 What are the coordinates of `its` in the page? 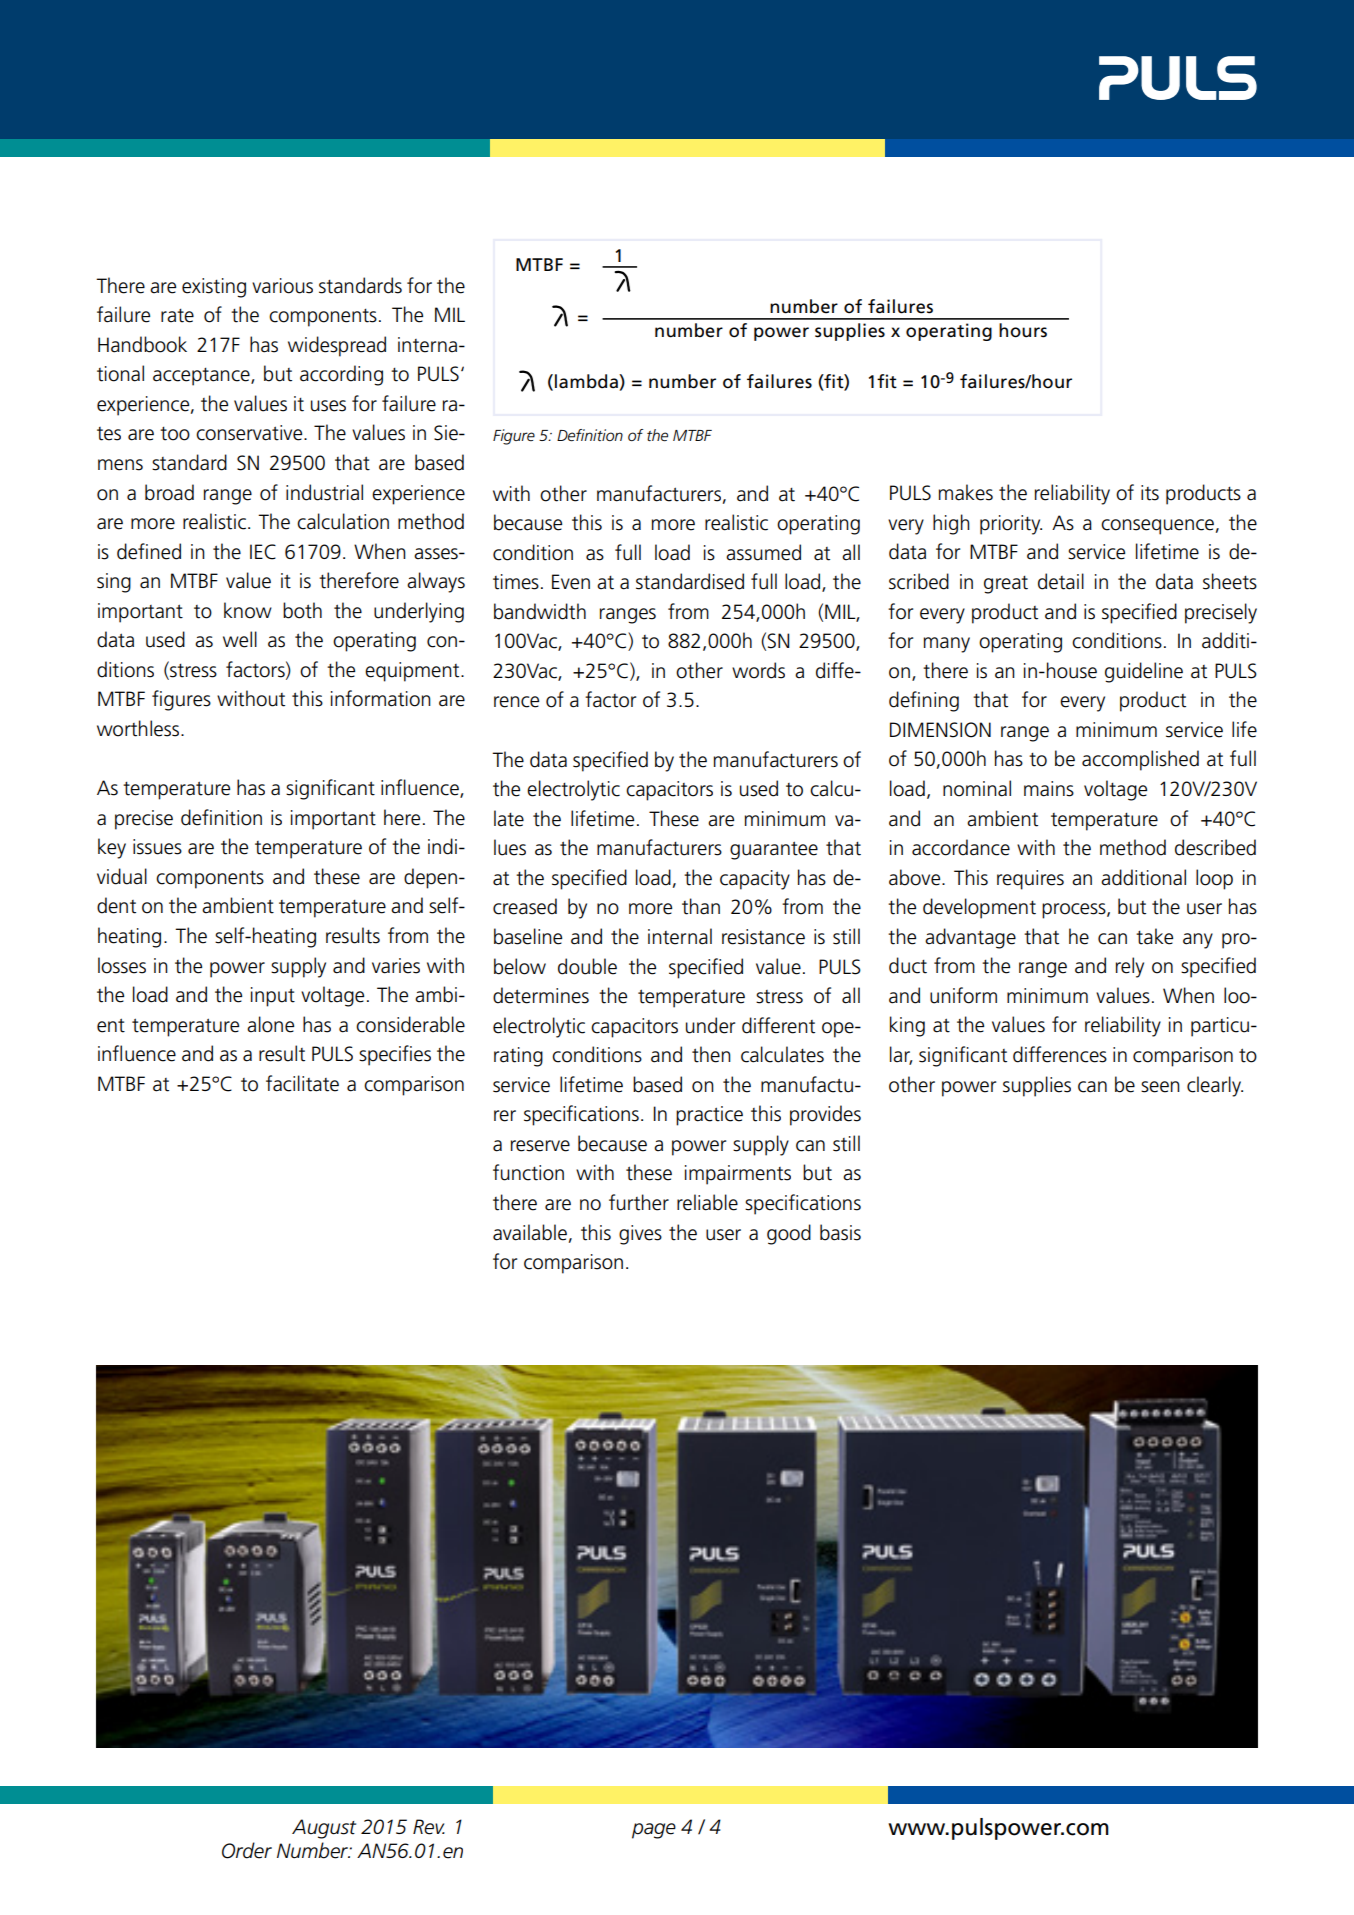 It's located at (1150, 493).
